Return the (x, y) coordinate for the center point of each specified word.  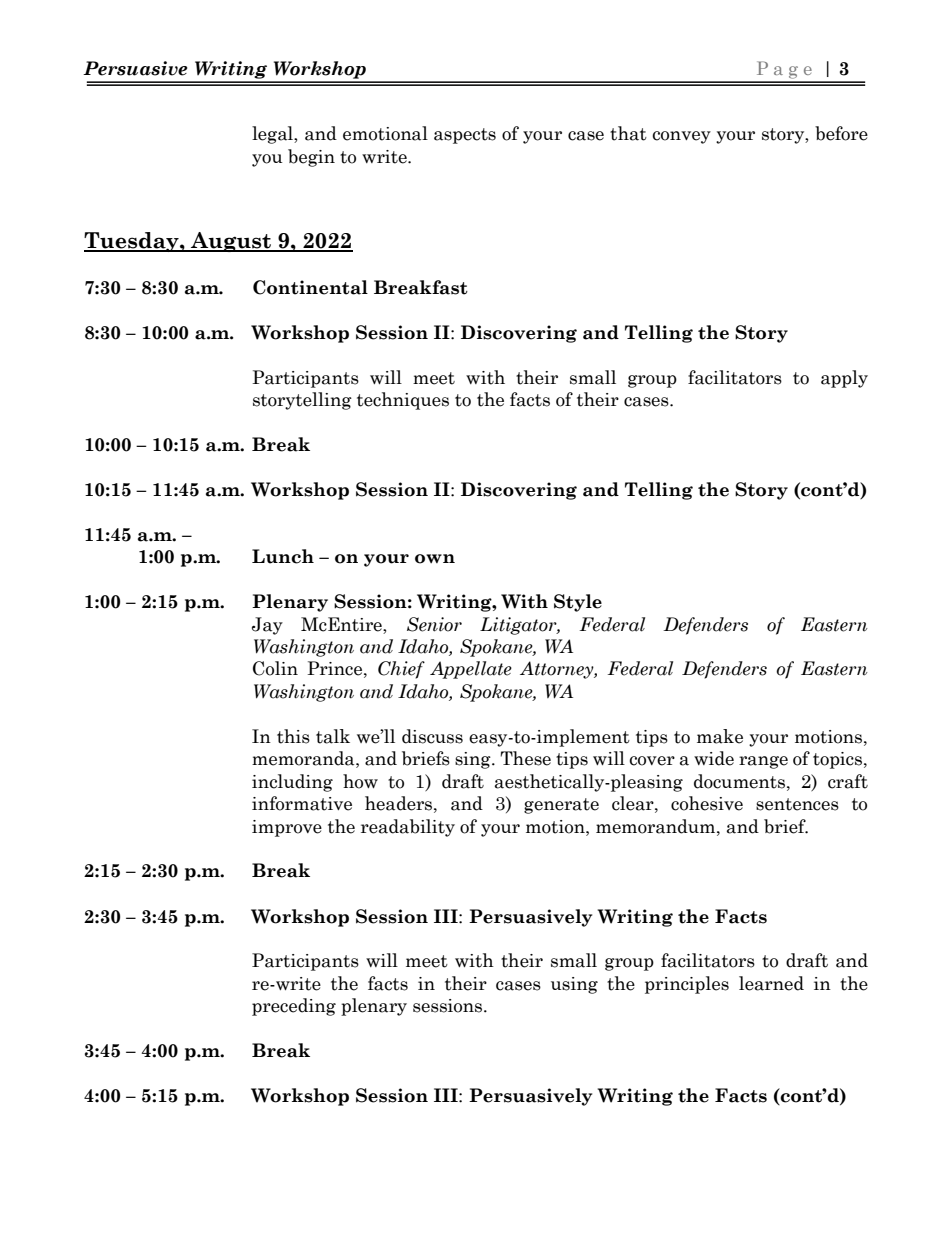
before (841, 133)
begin (311, 158)
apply (844, 379)
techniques (403, 401)
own (435, 559)
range (763, 762)
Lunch (283, 556)
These (525, 758)
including (292, 783)
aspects (465, 136)
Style (578, 603)
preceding (294, 1007)
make (720, 736)
